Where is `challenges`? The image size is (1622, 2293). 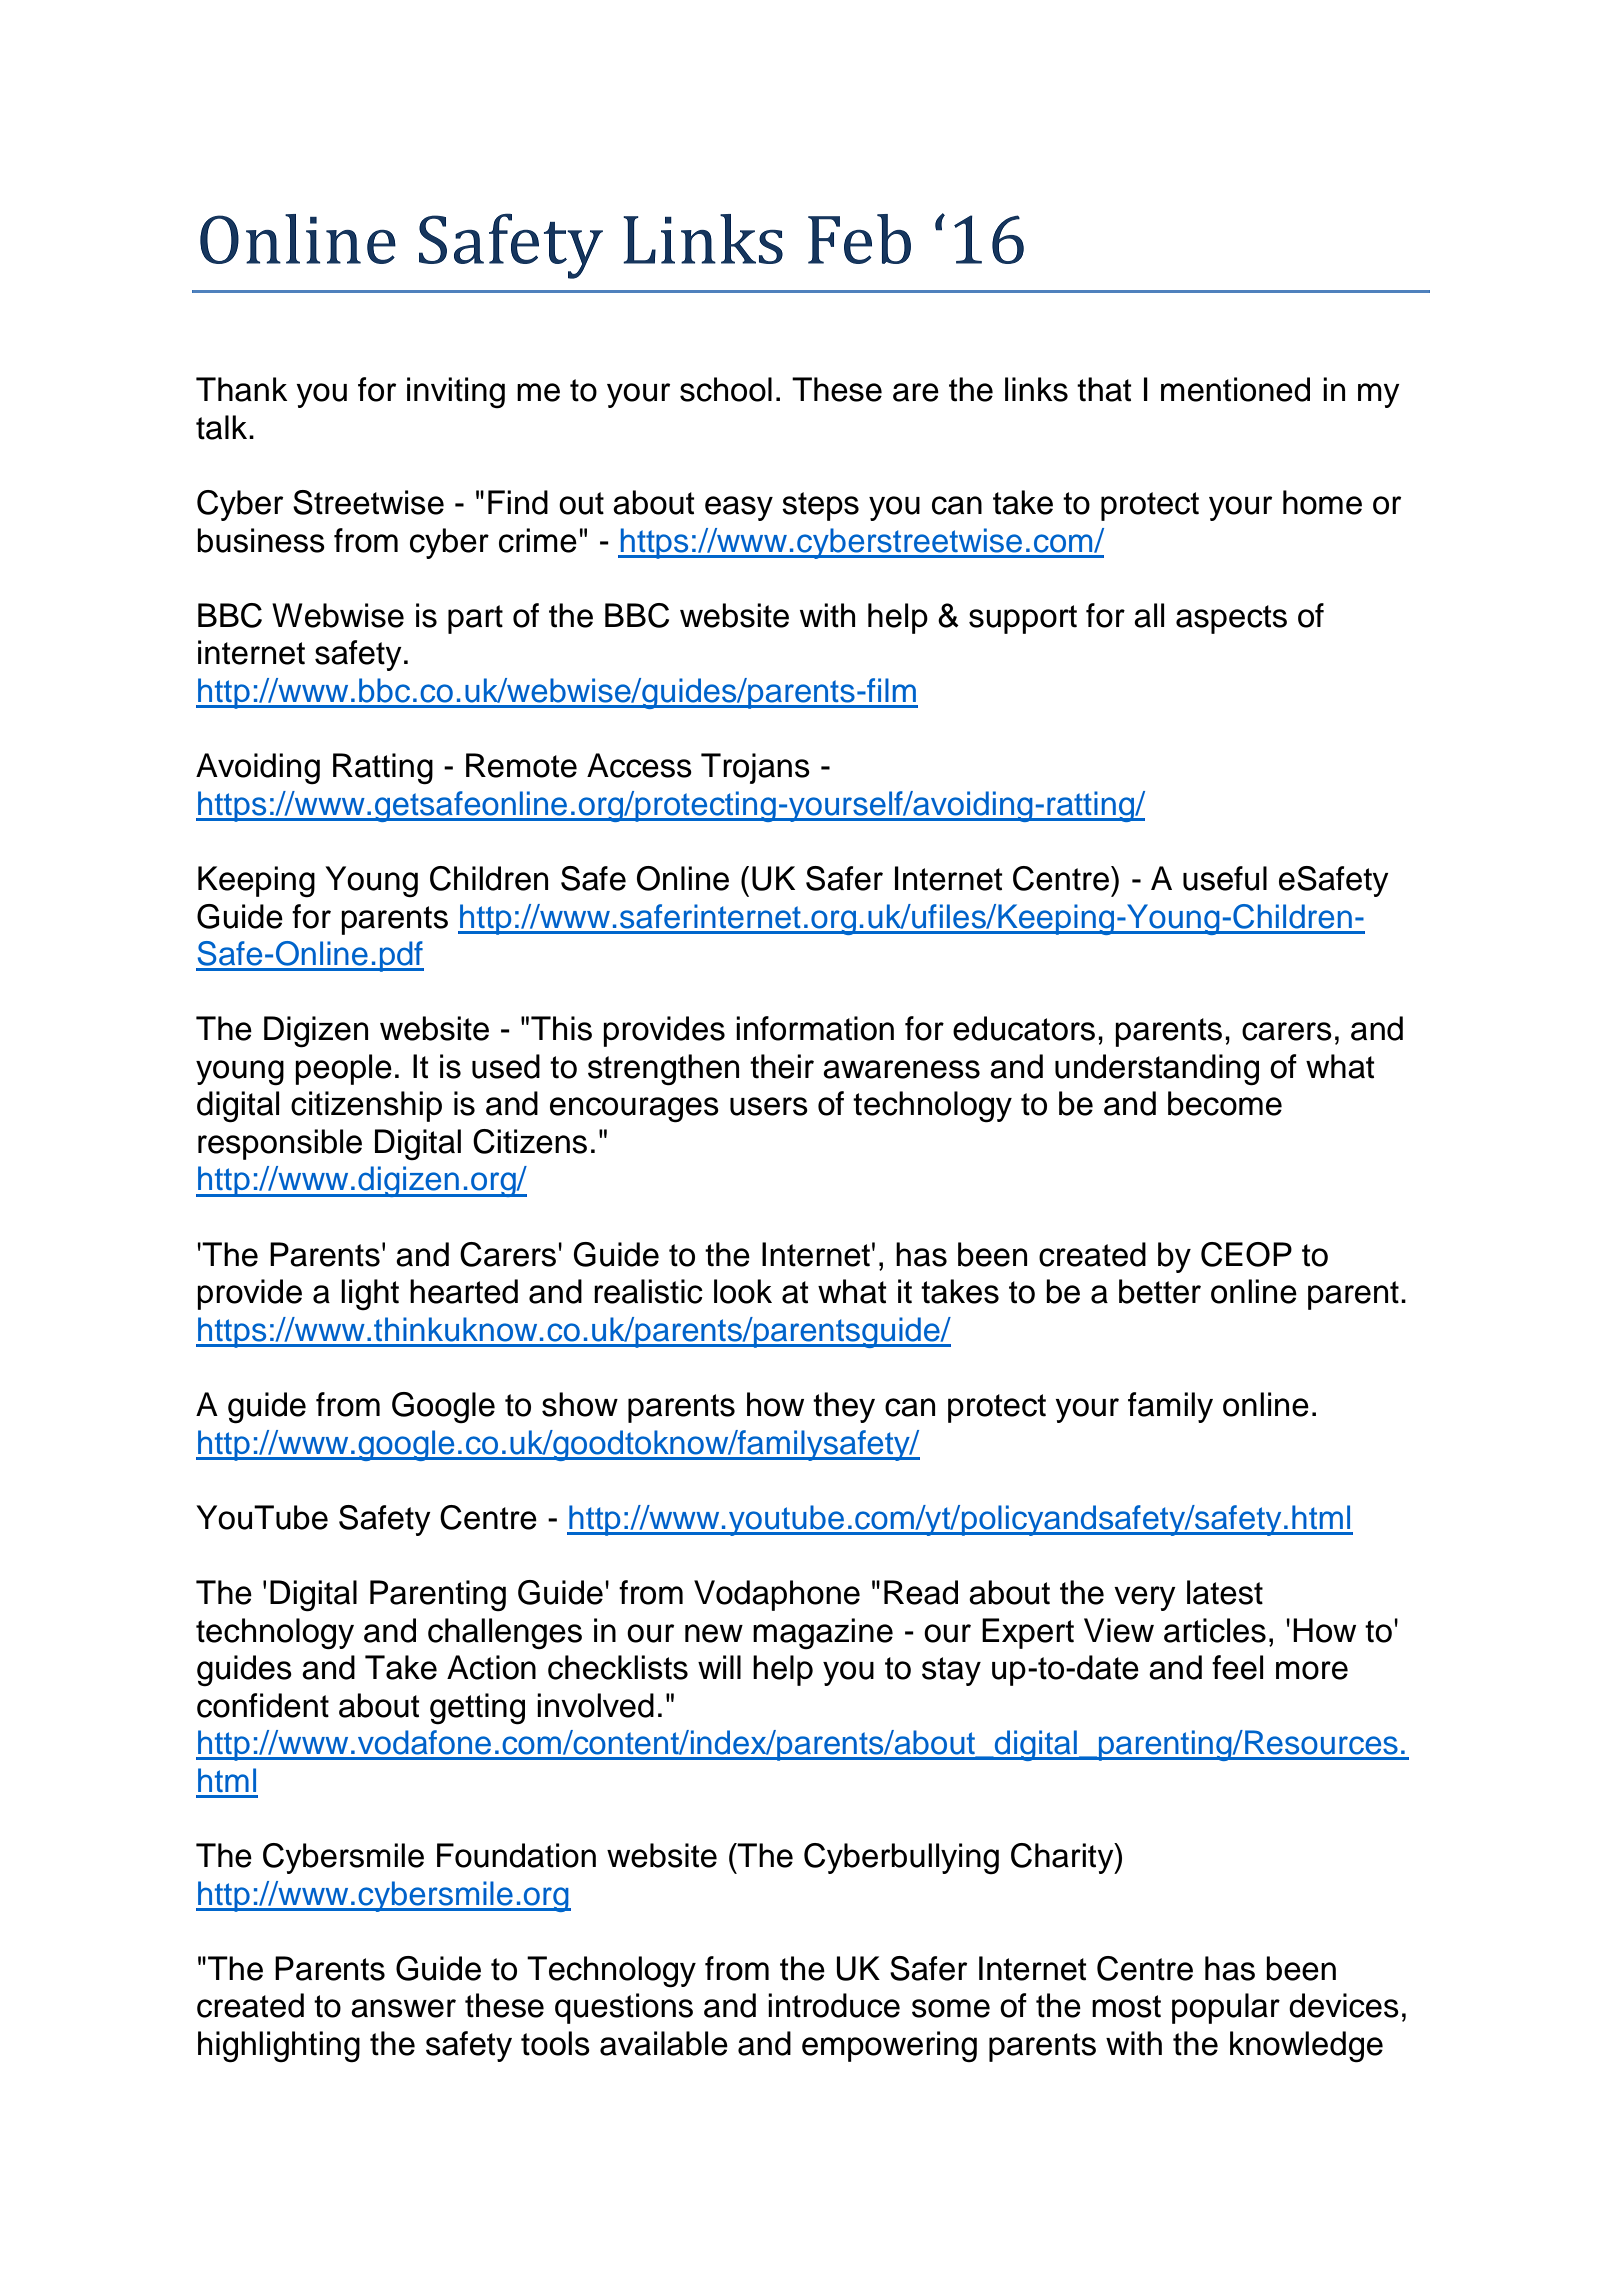 challenges is located at coordinates (505, 1634).
